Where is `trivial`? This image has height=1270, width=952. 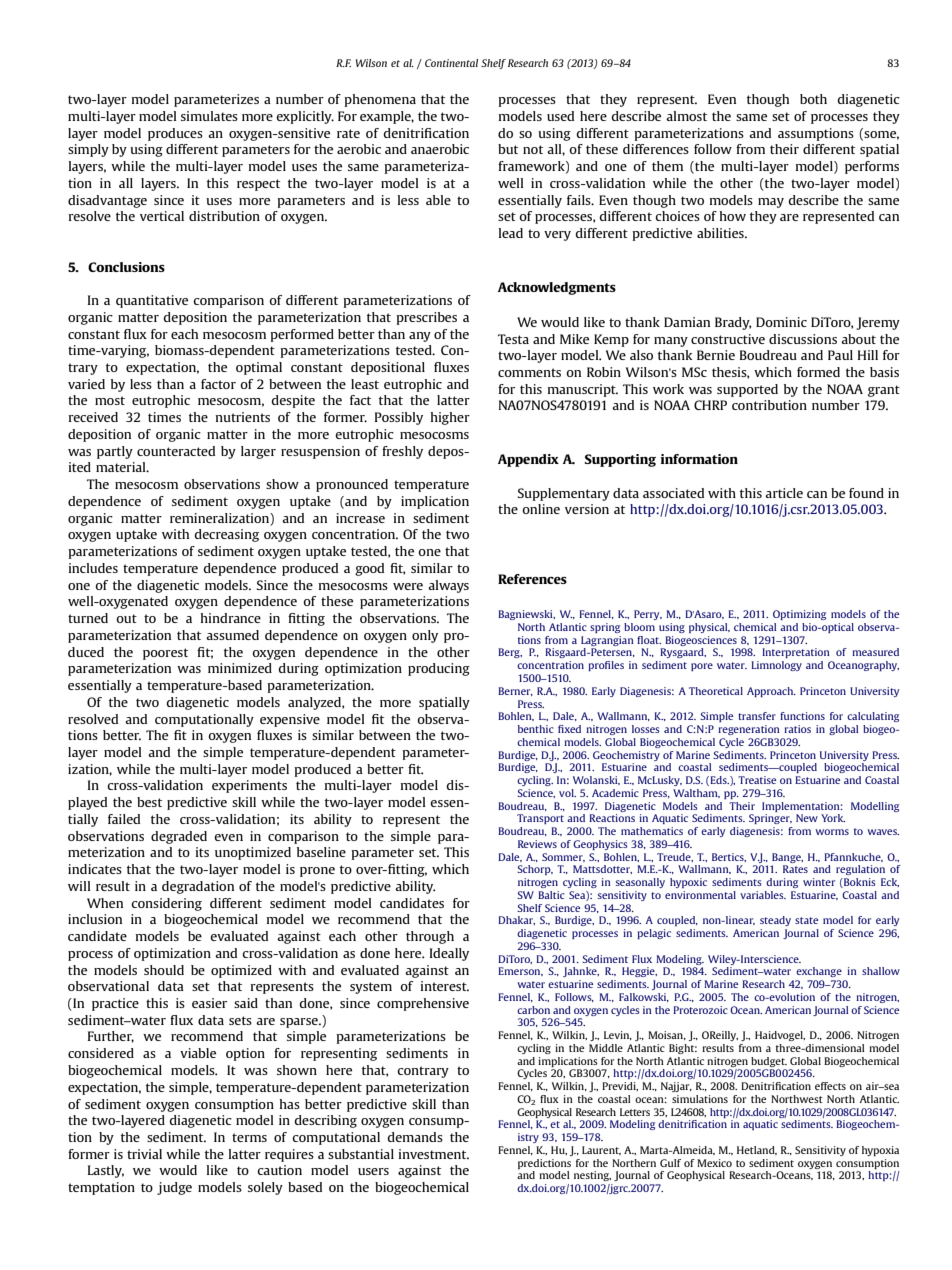
trivial is located at coordinates (144, 1154).
